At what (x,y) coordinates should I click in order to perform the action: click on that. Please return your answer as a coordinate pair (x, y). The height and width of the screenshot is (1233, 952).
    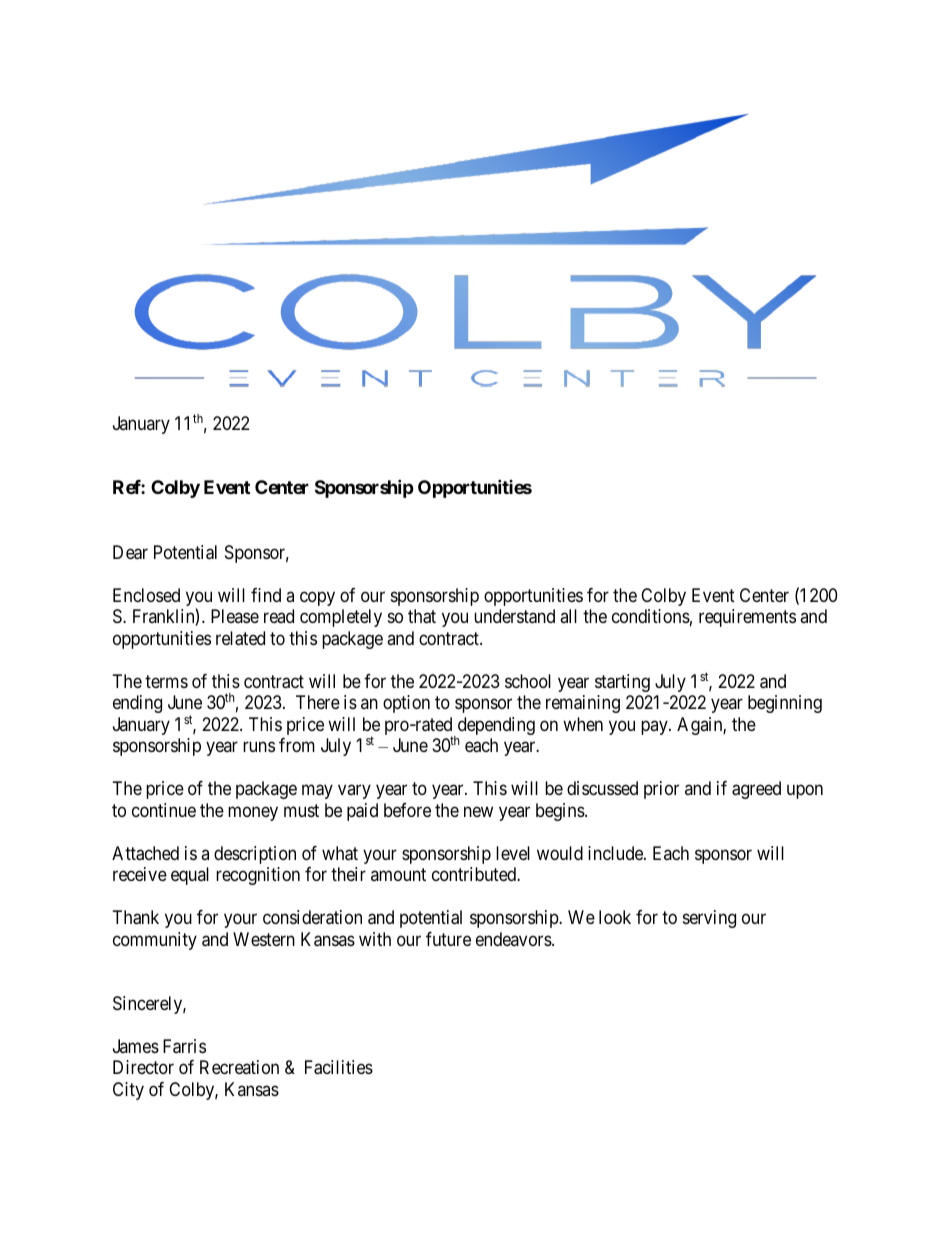
    Looking at the image, I should click on (422, 616).
